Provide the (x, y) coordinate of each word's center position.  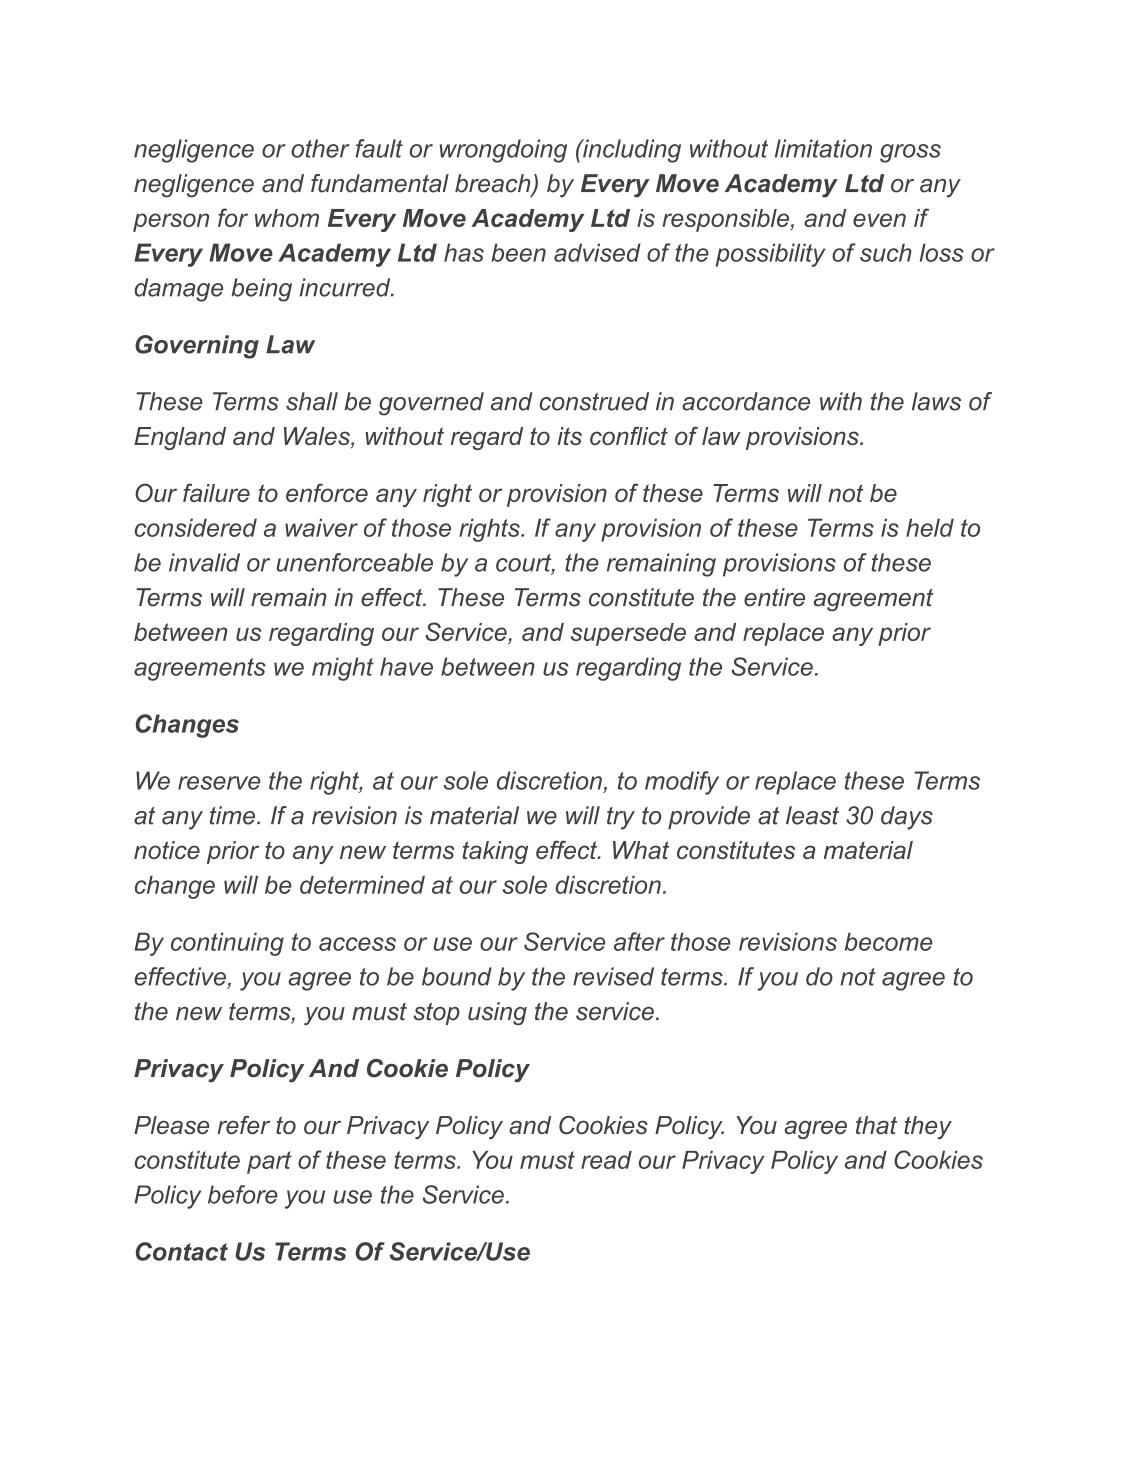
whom (287, 218)
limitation (823, 148)
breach (494, 184)
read (606, 1160)
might (343, 669)
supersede (628, 634)
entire (774, 597)
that (876, 1125)
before (243, 1194)
